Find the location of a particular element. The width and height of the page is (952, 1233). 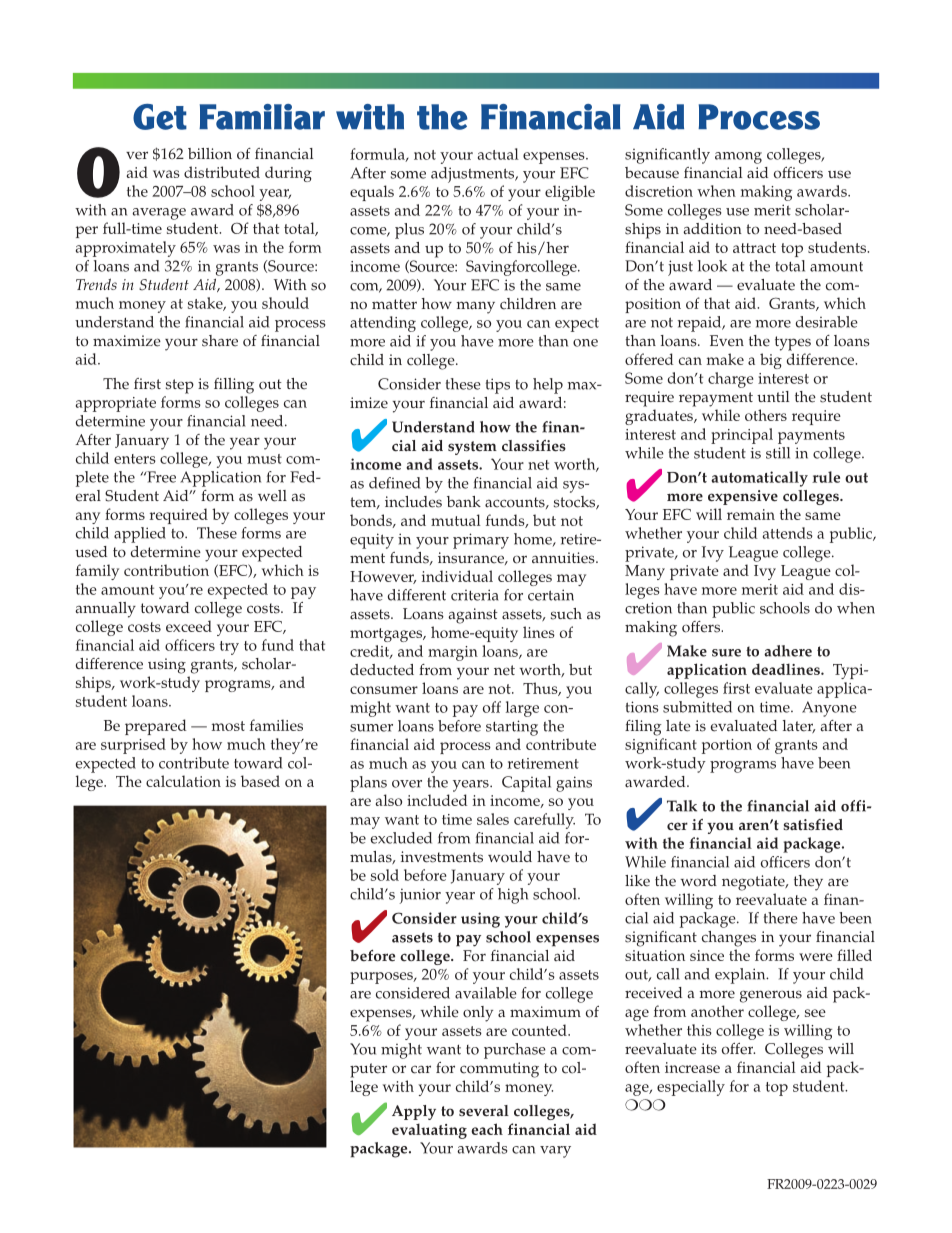

exceed is located at coordinates (189, 626).
